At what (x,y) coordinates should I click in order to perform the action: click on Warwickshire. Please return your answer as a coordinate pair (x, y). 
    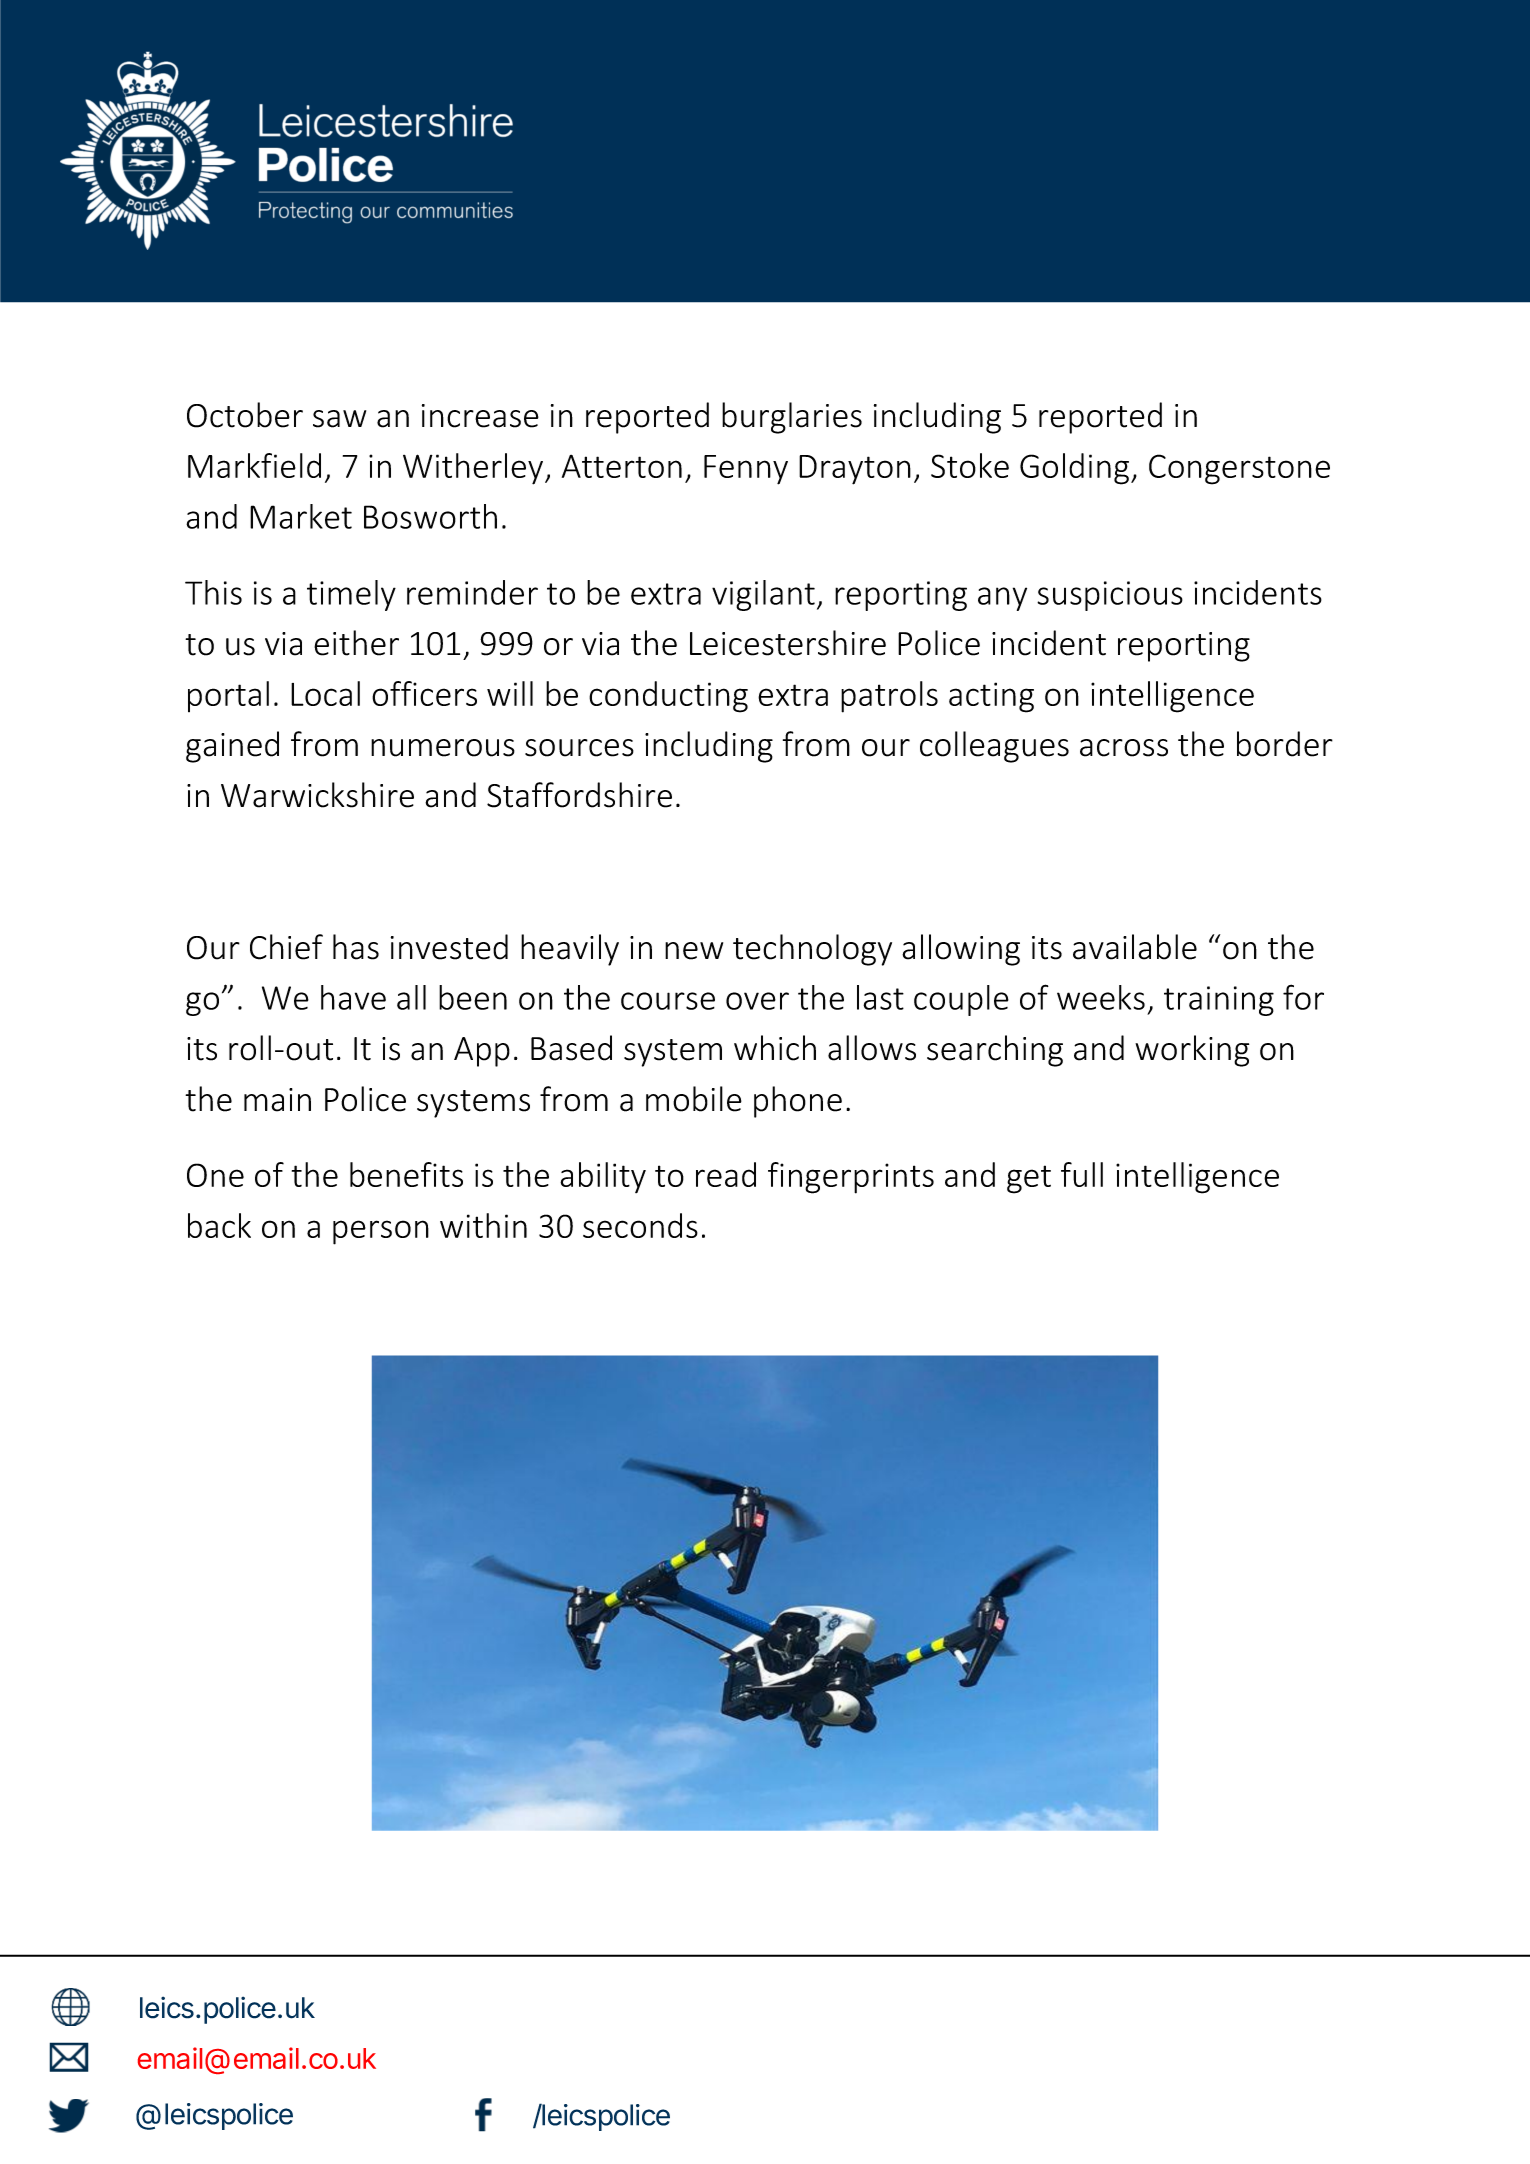
    Looking at the image, I should click on (317, 795).
